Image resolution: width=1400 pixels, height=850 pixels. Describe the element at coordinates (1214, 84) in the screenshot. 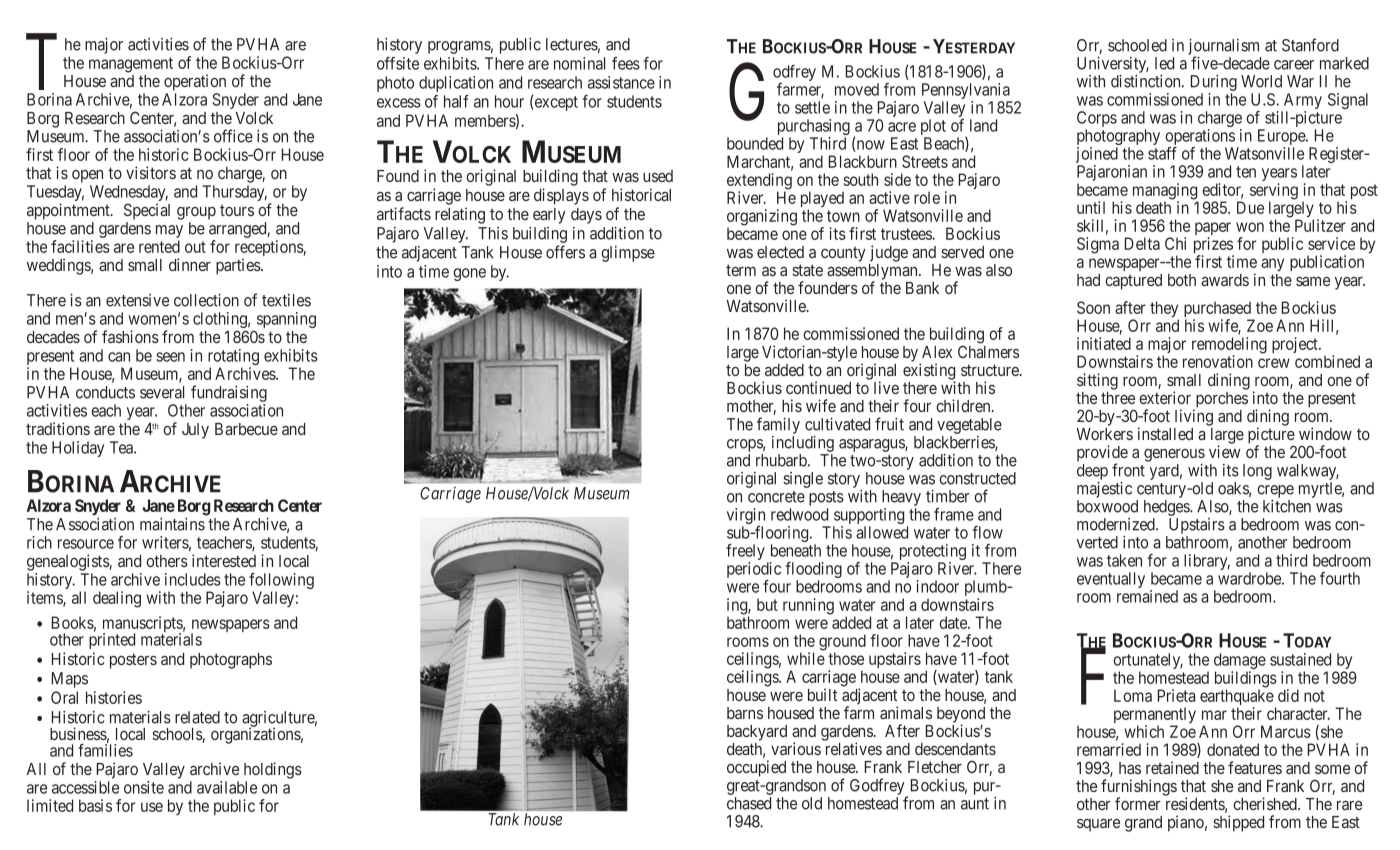

I see `During` at that location.
